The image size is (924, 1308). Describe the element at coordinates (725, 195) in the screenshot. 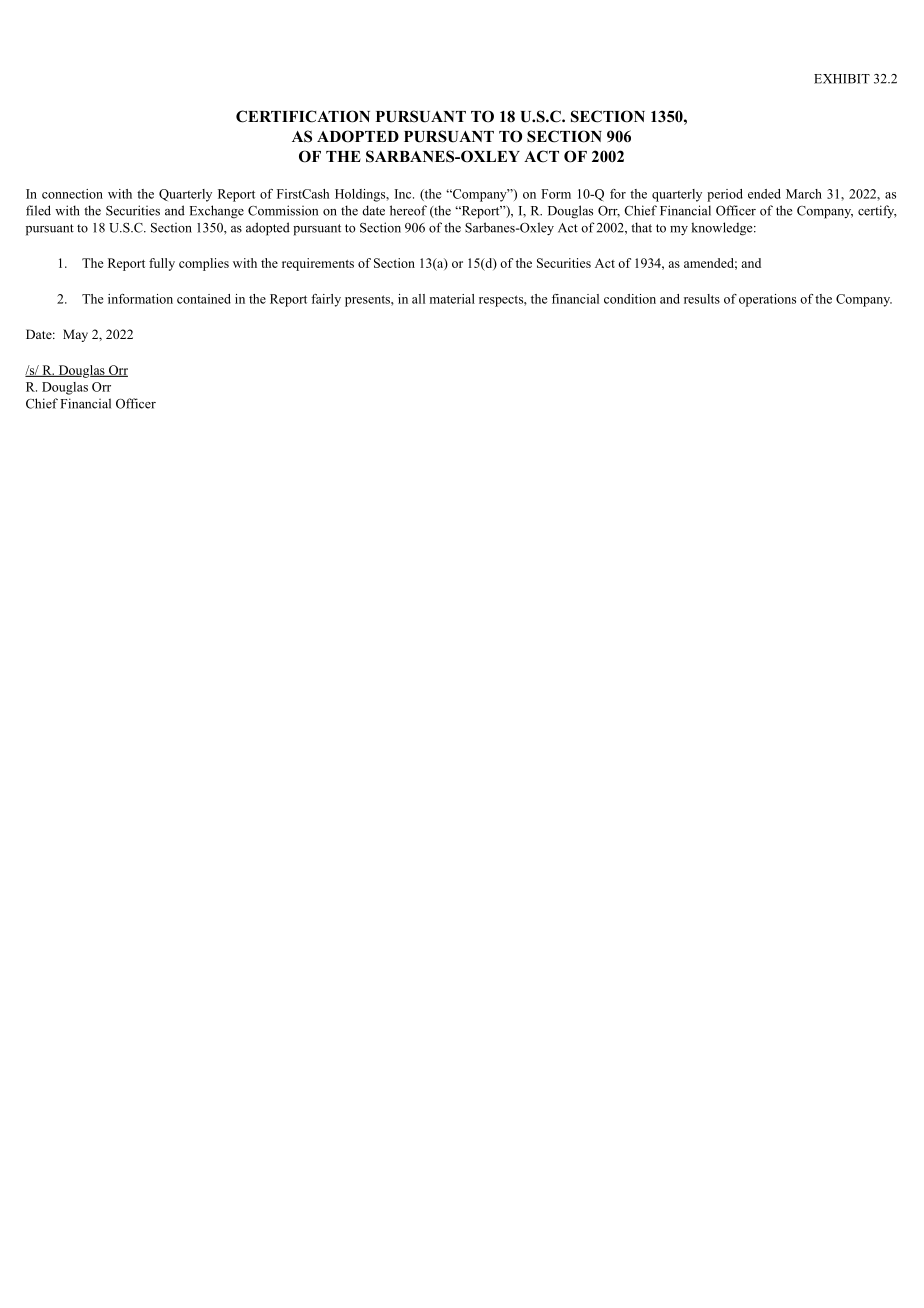

I see `period` at that location.
